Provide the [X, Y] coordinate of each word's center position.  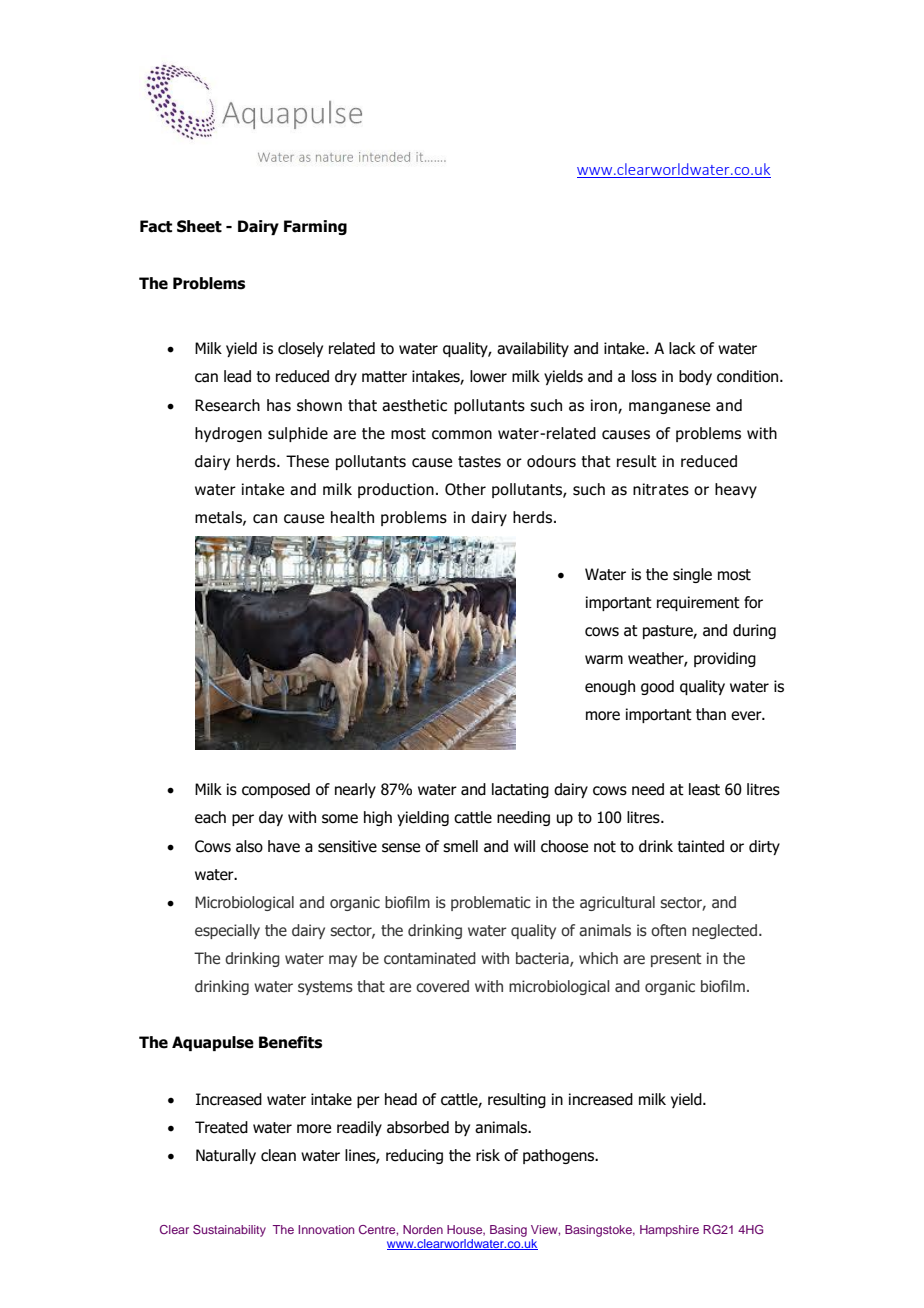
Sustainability [229, 1231]
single [692, 575]
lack [682, 348]
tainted [700, 846]
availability [533, 349]
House [466, 1230]
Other [465, 489]
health [352, 517]
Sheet [199, 226]
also [249, 846]
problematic [491, 903]
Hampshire [669, 1231]
